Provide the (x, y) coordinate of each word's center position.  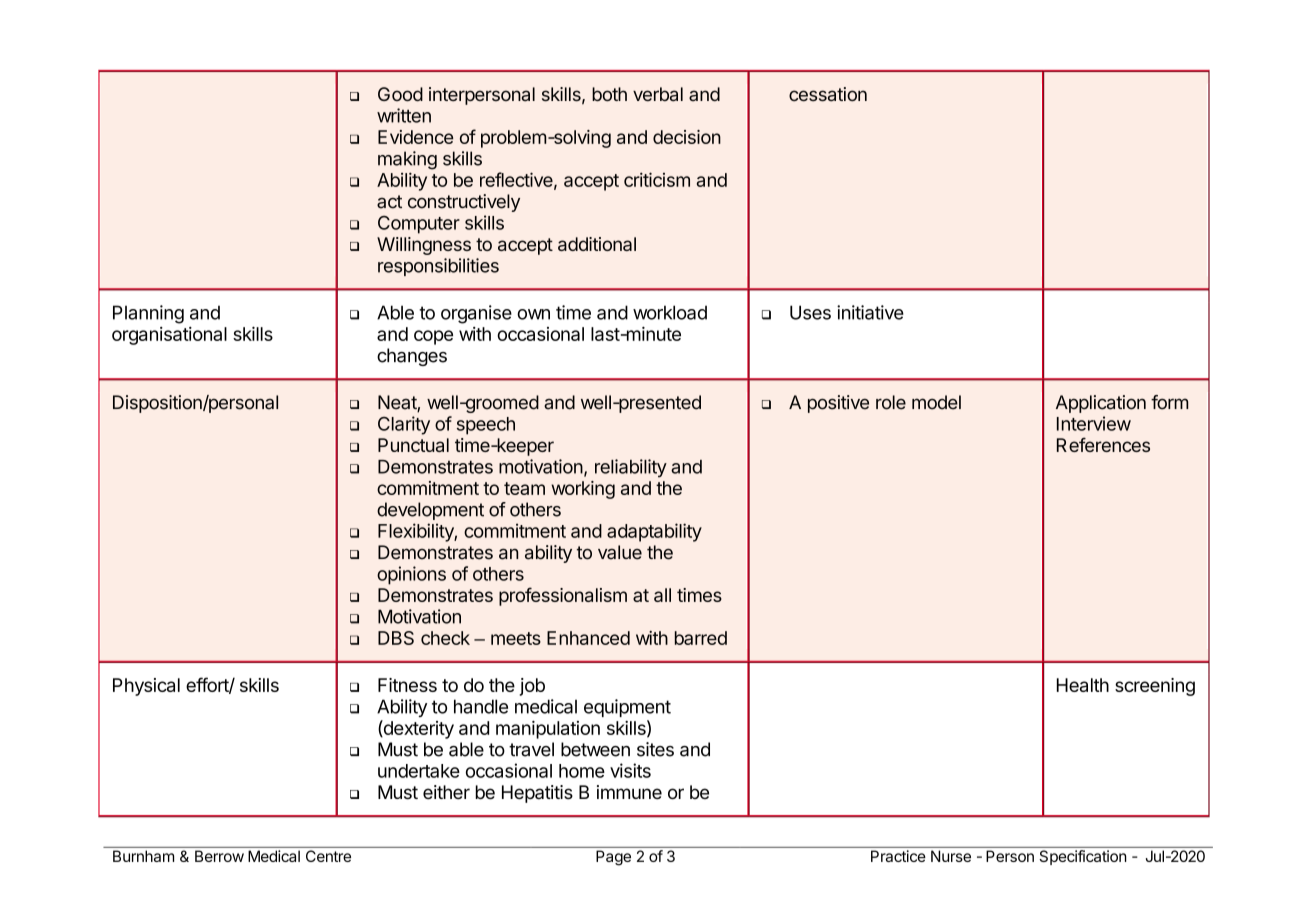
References (1103, 444)
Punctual (413, 445)
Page (613, 857)
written (404, 115)
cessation (828, 94)
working (583, 490)
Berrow (219, 856)
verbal (658, 94)
